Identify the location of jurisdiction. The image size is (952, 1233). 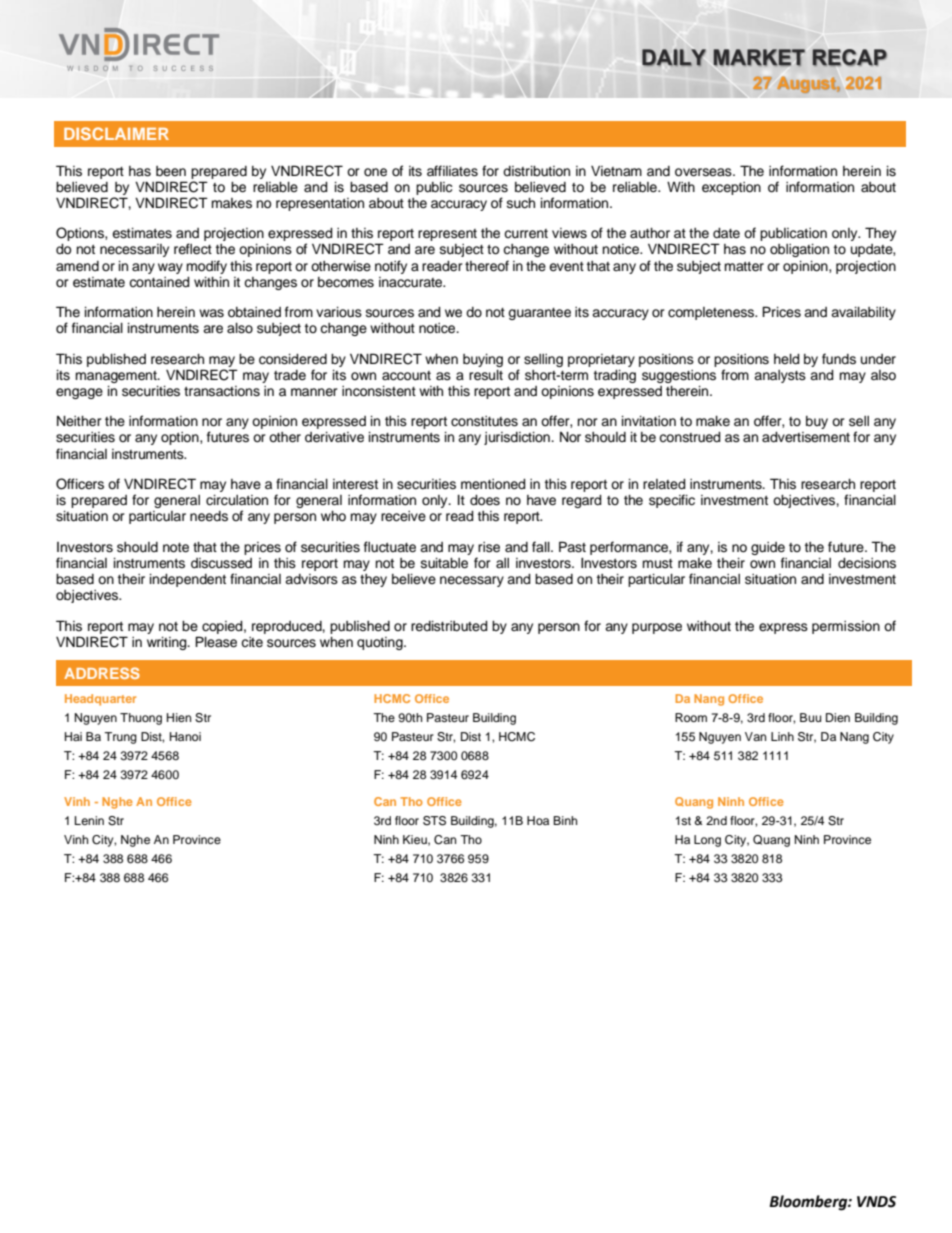
(518, 438).
